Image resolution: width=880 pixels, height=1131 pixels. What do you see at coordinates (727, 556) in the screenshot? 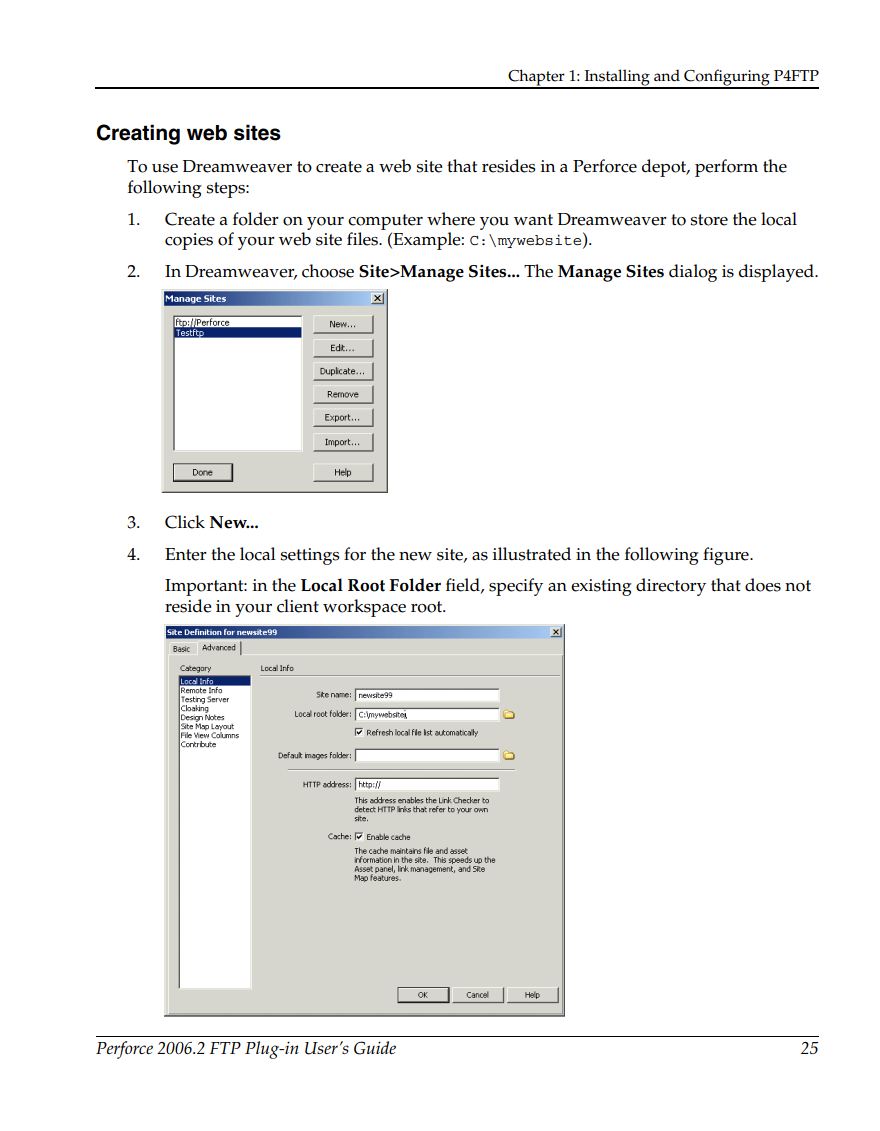
I see `figure` at bounding box center [727, 556].
